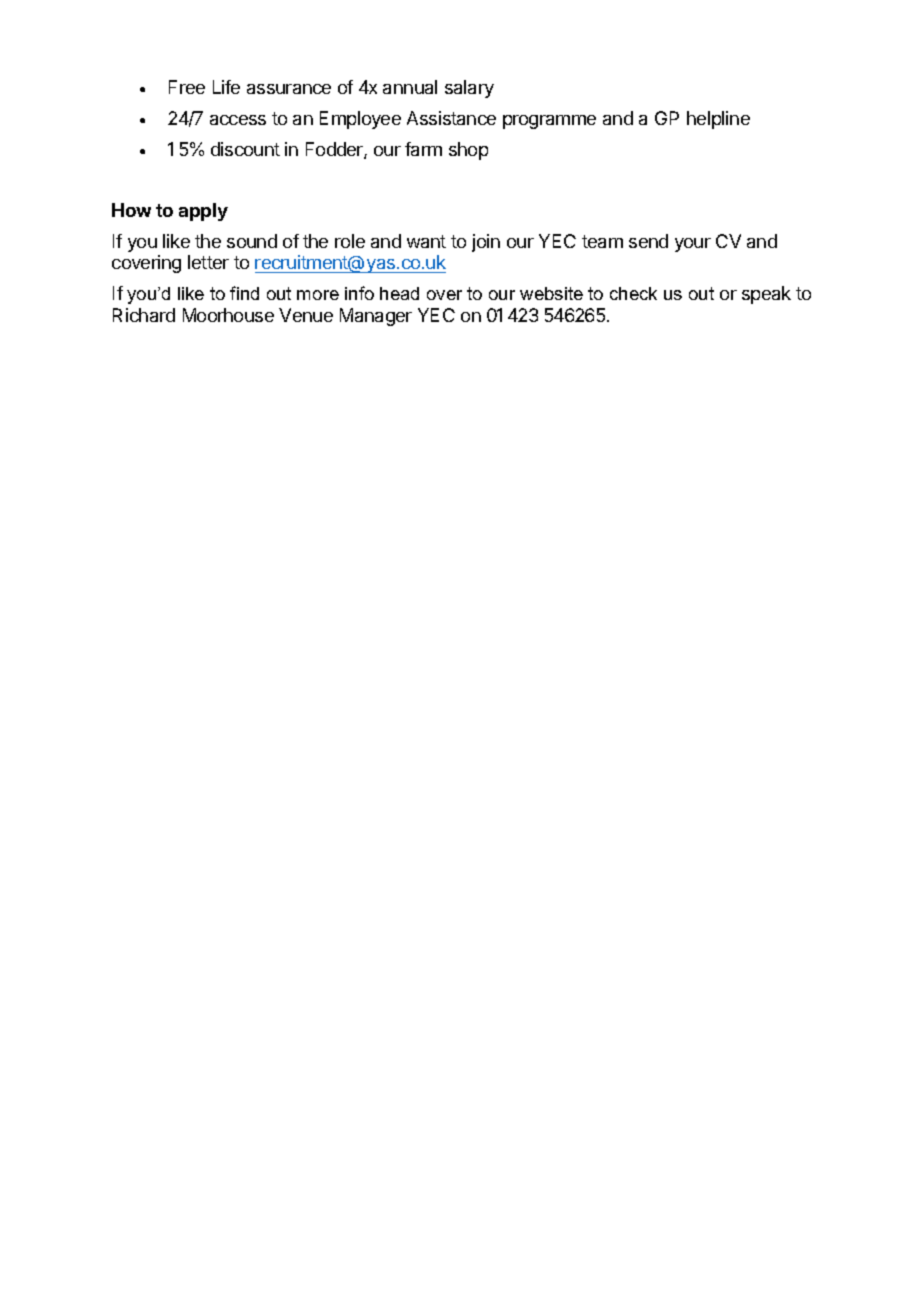  What do you see at coordinates (226, 87) in the document?
I see `Life` at bounding box center [226, 87].
